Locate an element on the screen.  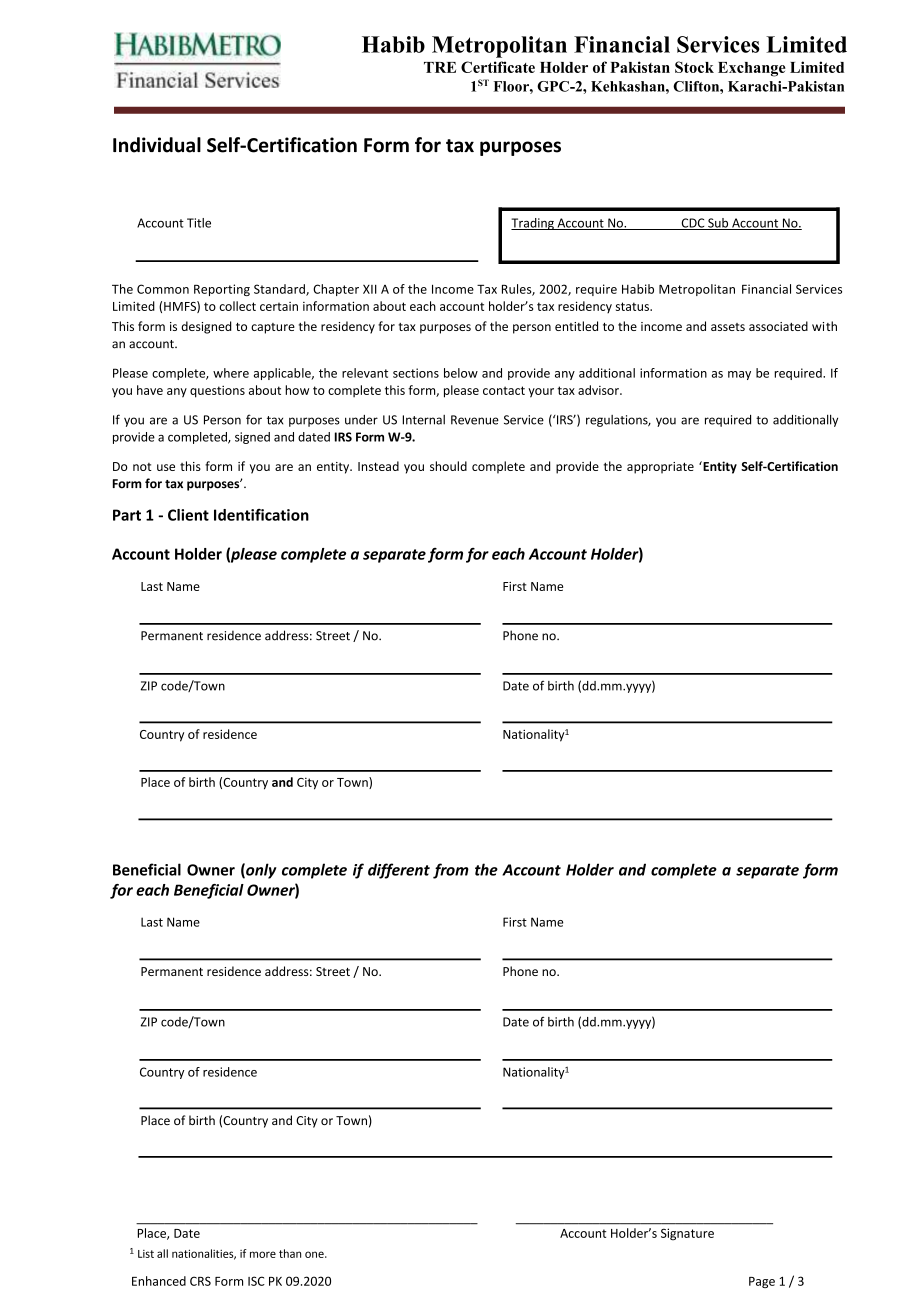
Individual is located at coordinates (157, 145).
